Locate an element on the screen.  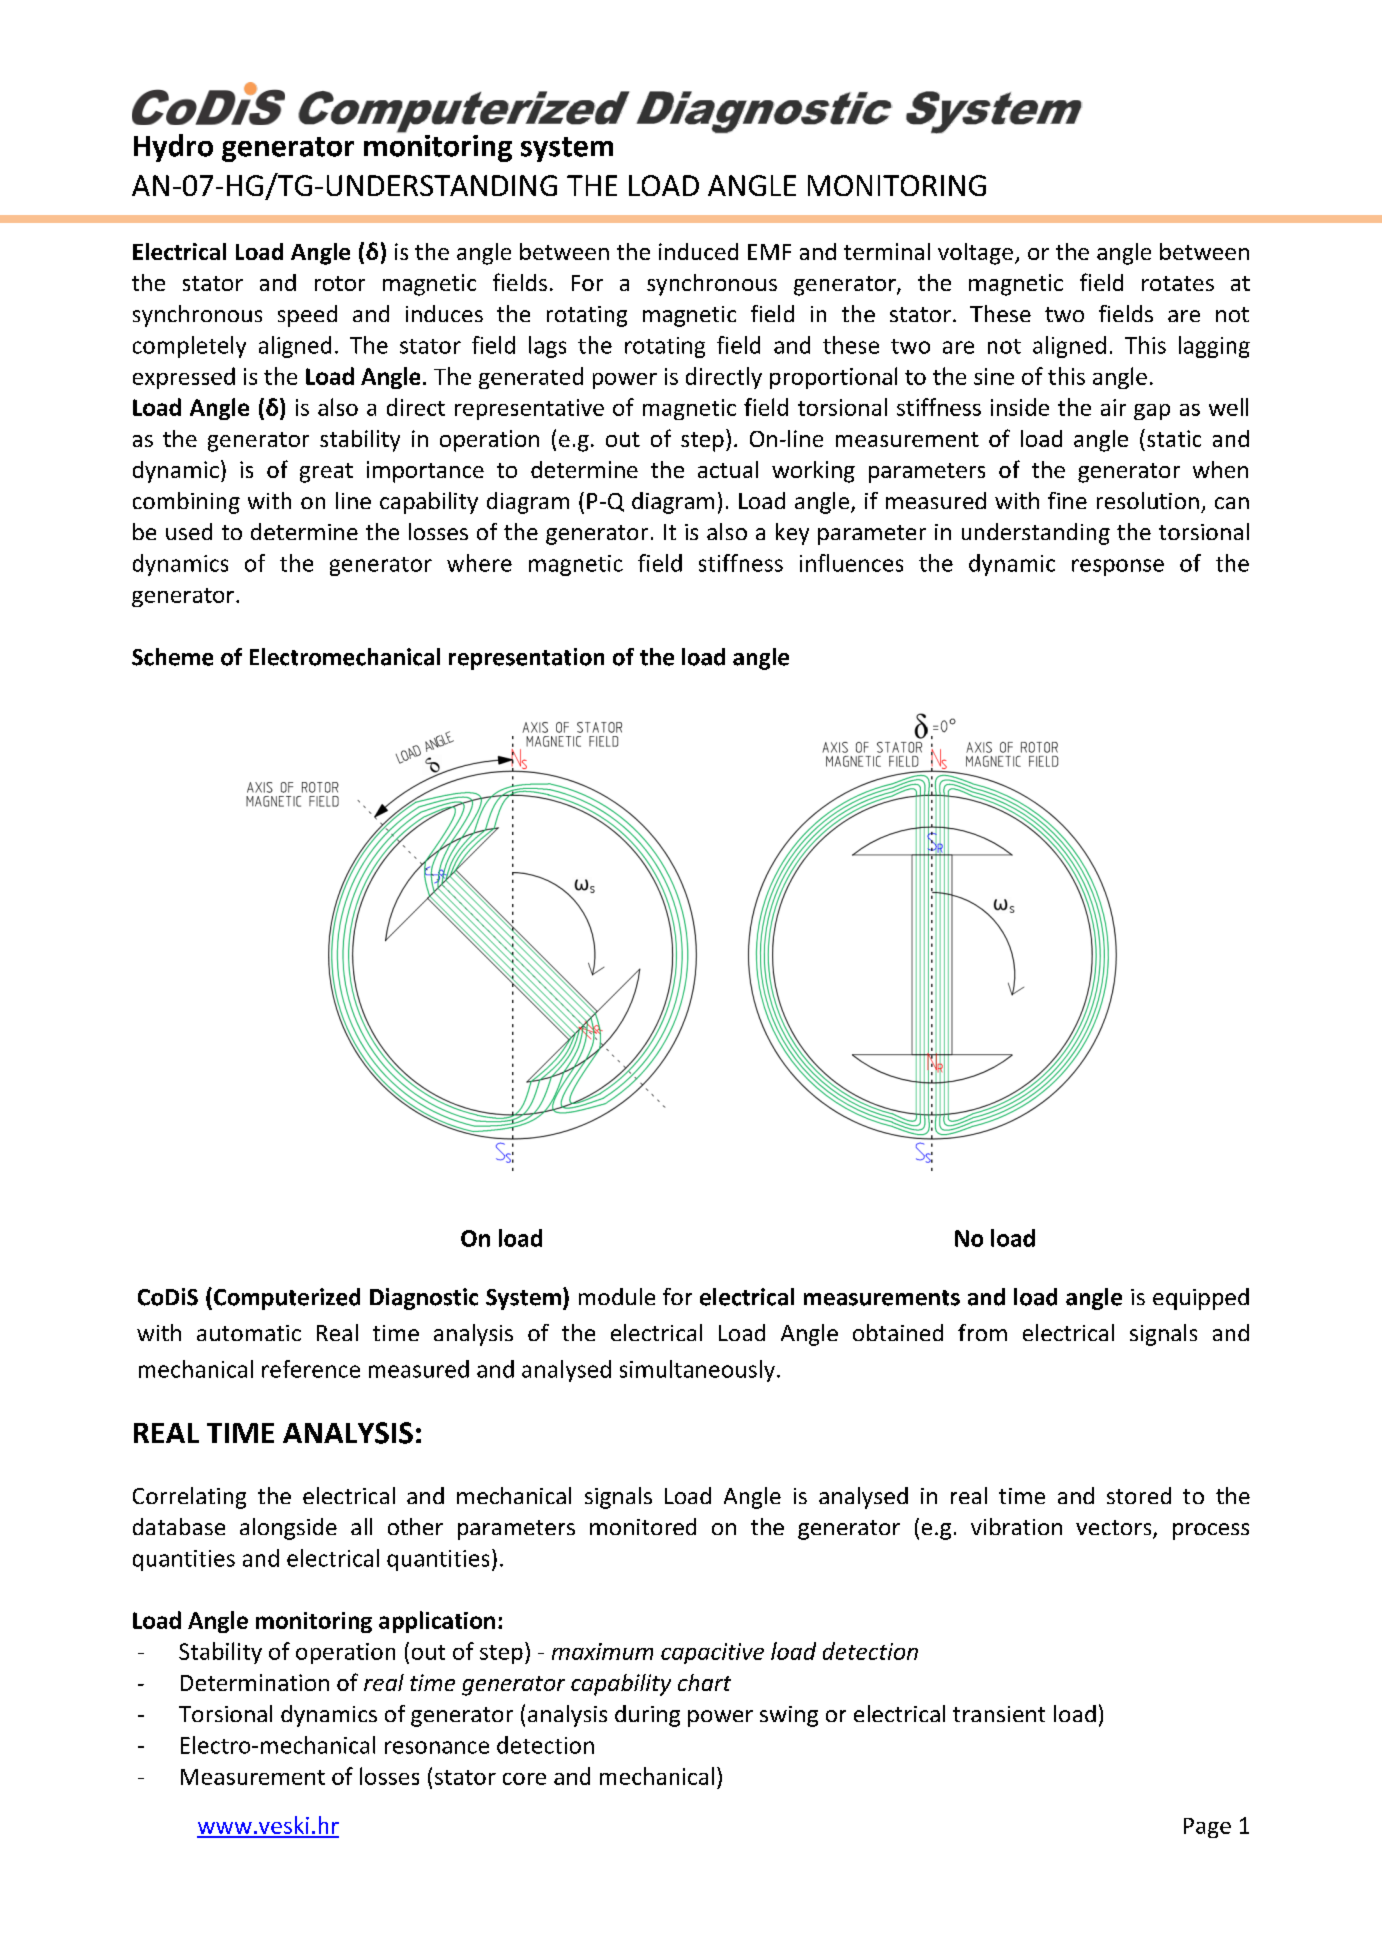
Page is located at coordinates (1207, 1828).
